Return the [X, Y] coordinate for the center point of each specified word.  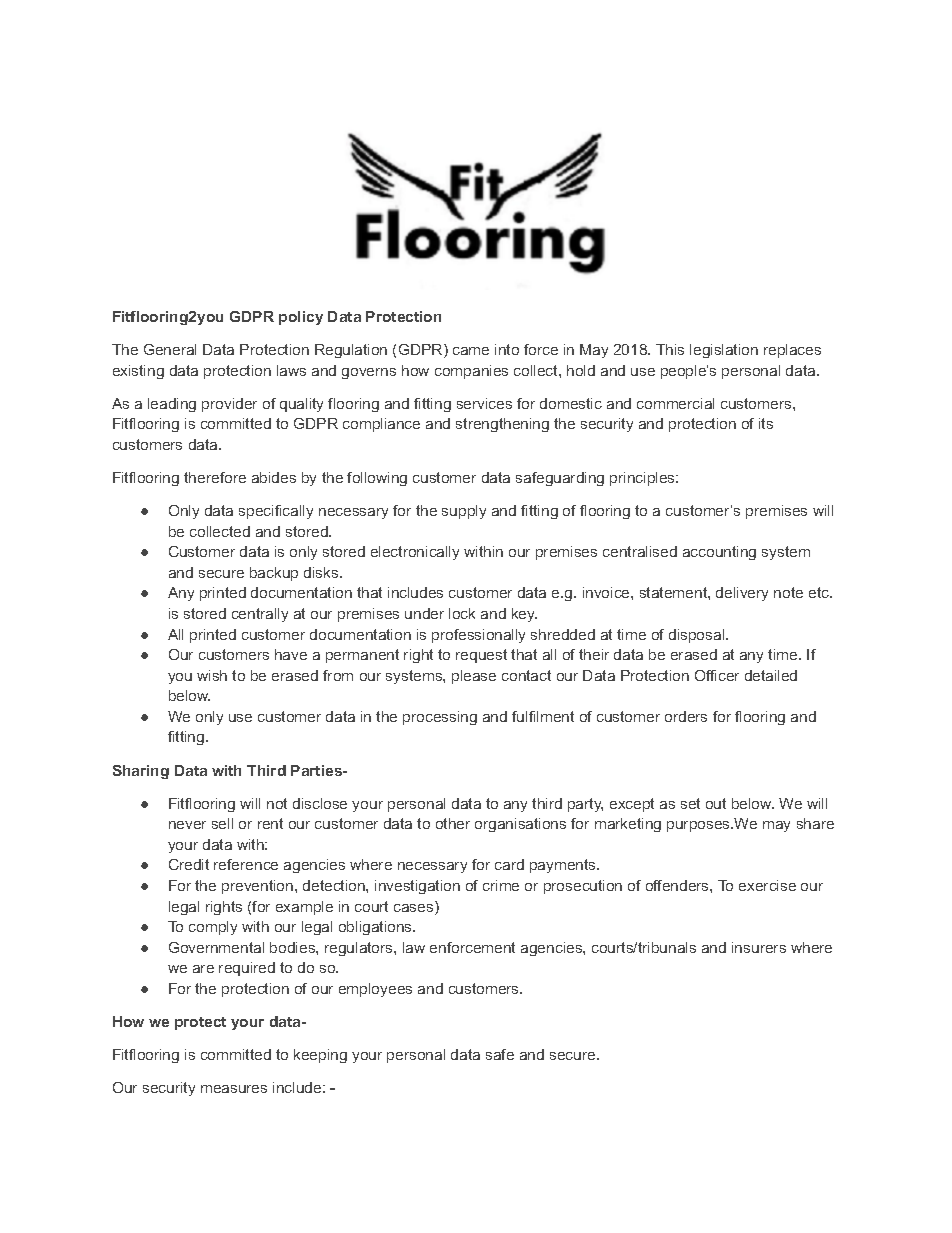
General [170, 349]
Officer [717, 675]
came [471, 351]
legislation [724, 351]
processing [440, 718]
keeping [320, 1056]
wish [212, 675]
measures [234, 1089]
